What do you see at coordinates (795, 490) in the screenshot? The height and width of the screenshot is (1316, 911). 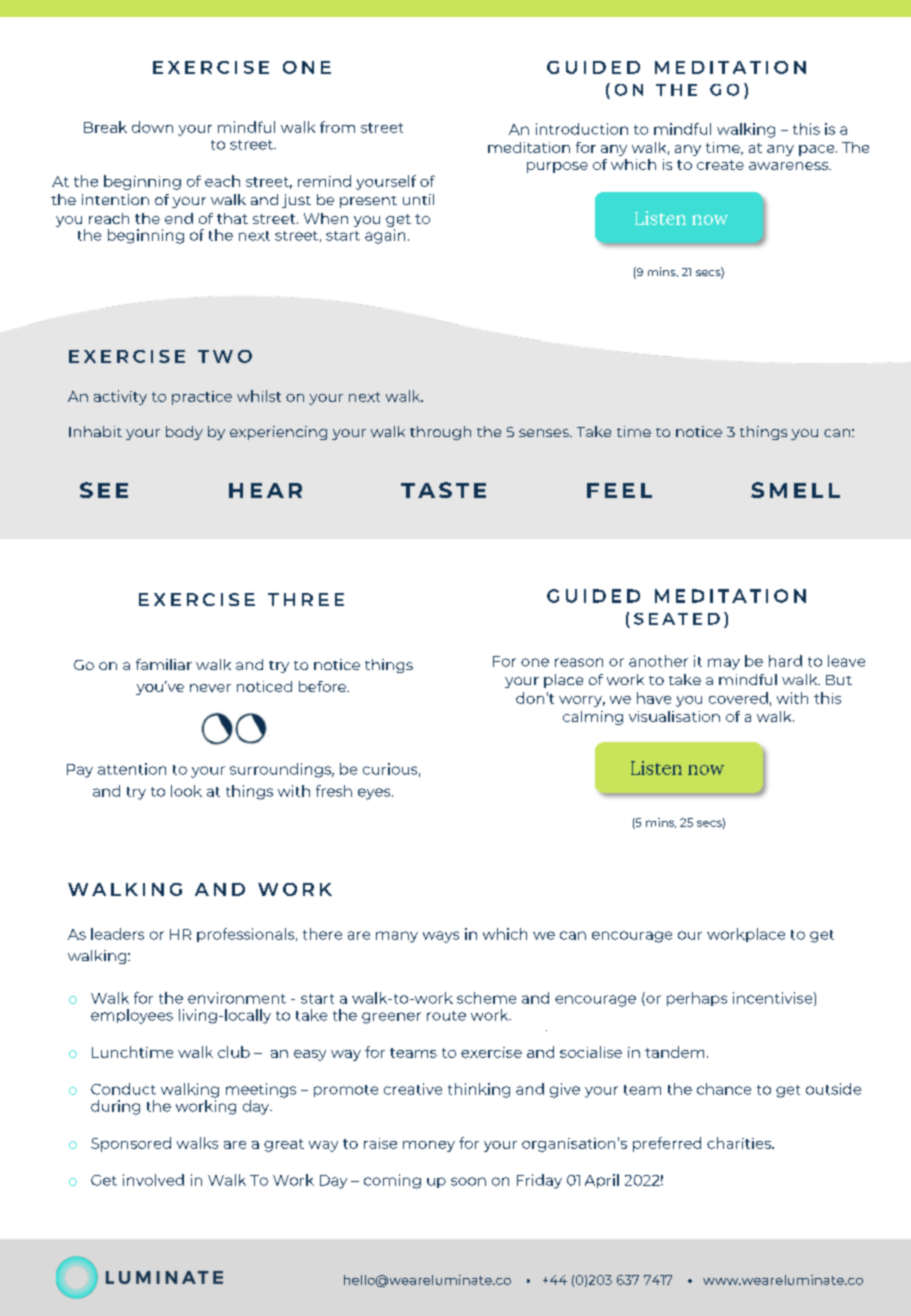 I see `SMELL` at bounding box center [795, 490].
